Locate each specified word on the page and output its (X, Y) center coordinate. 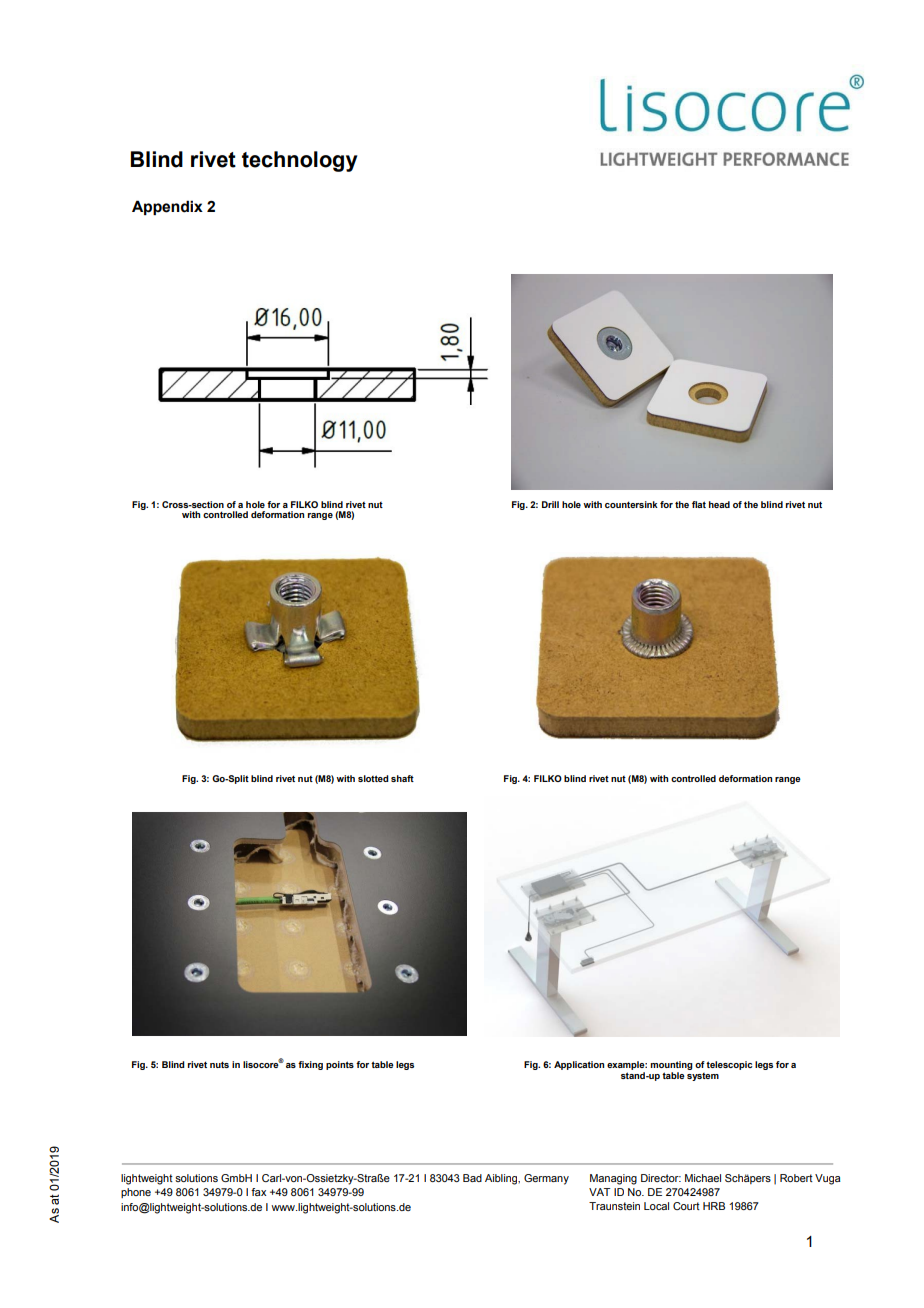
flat (699, 504)
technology (300, 161)
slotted (373, 778)
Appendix (167, 207)
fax (258, 1192)
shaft (402, 778)
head (719, 504)
